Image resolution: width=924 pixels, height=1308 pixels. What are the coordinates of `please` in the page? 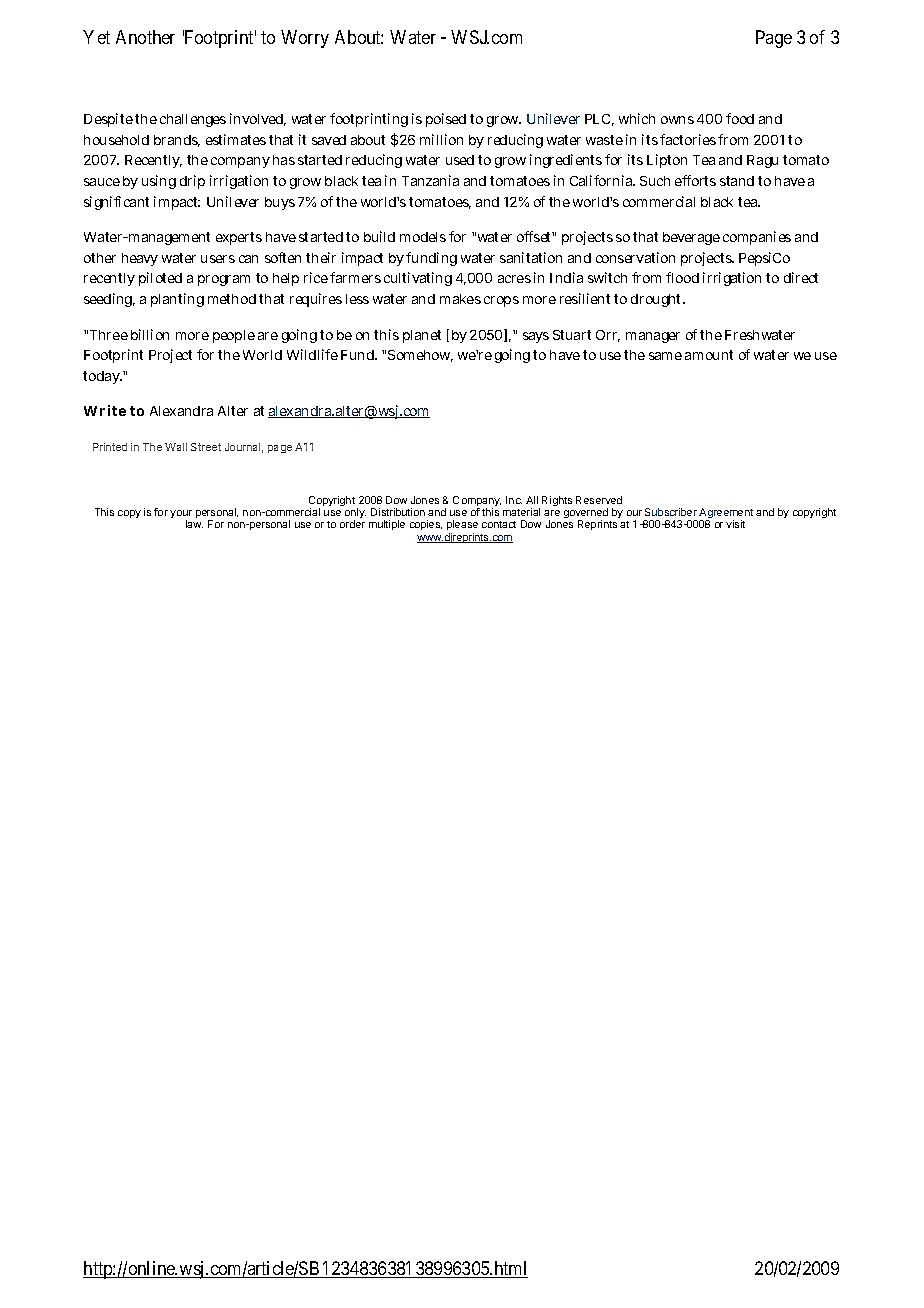 It's located at (462, 525).
